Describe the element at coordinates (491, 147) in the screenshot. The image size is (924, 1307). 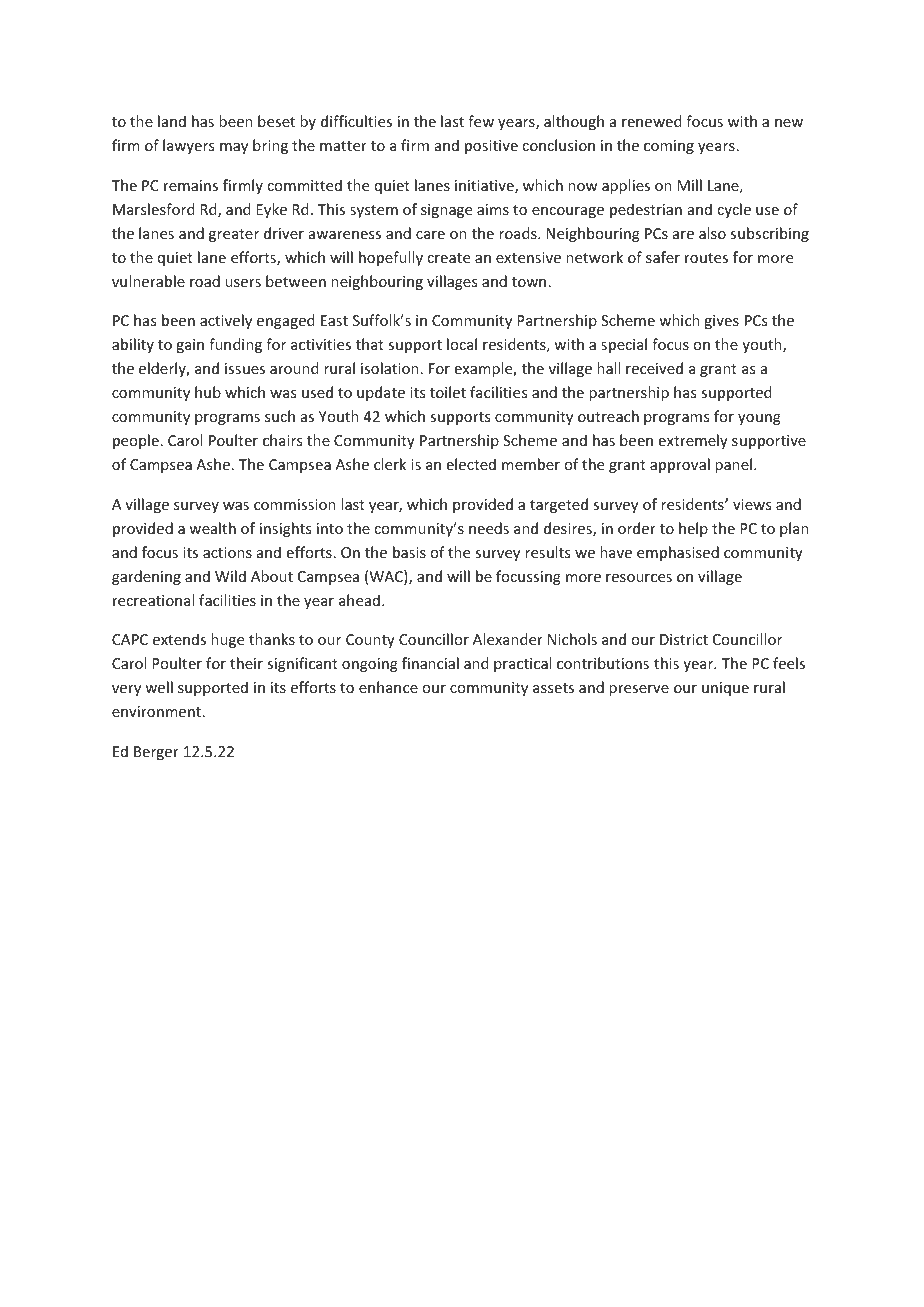
I see `positive` at that location.
